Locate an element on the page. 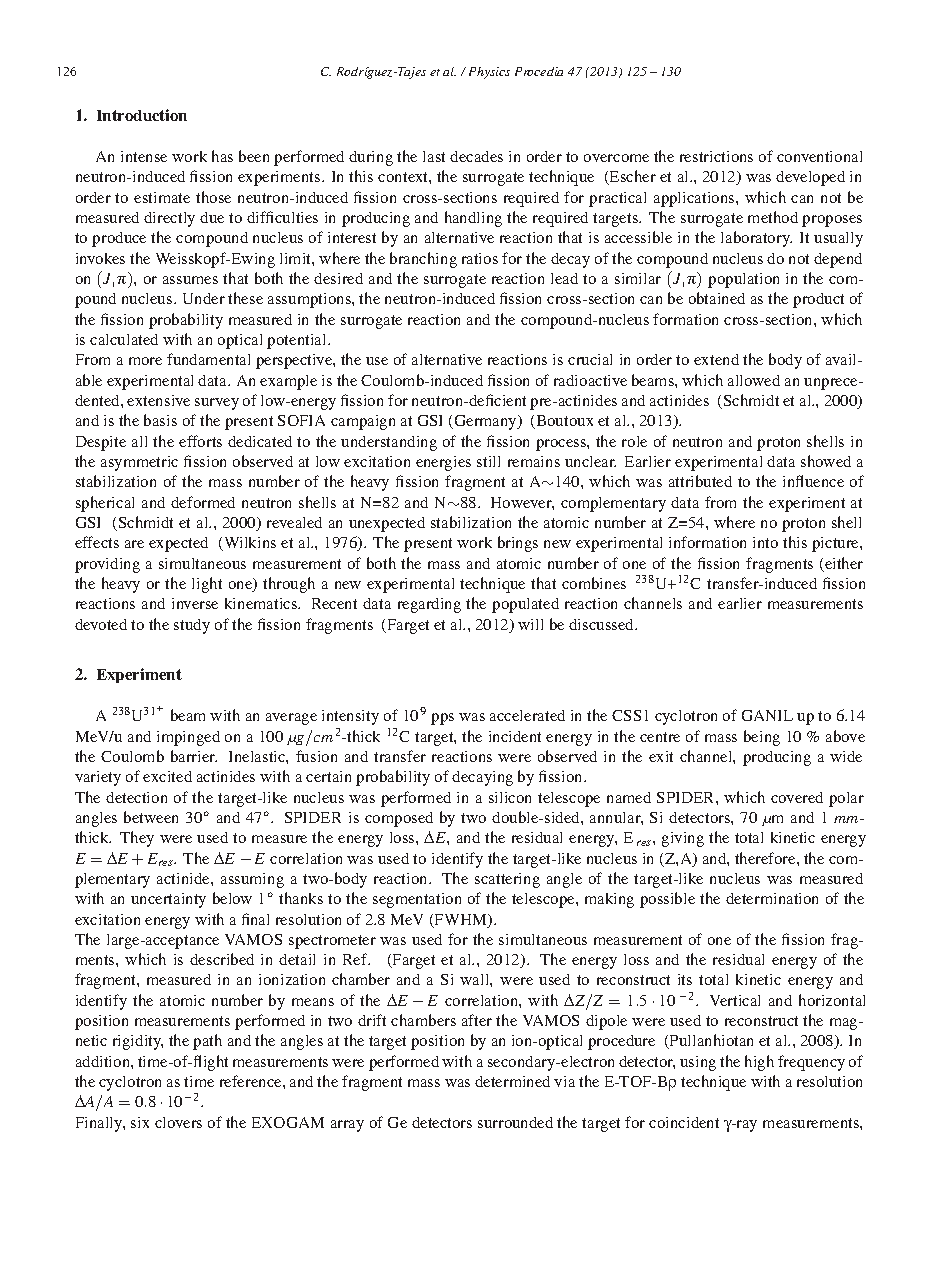 The image size is (944, 1288). high is located at coordinates (759, 1063).
